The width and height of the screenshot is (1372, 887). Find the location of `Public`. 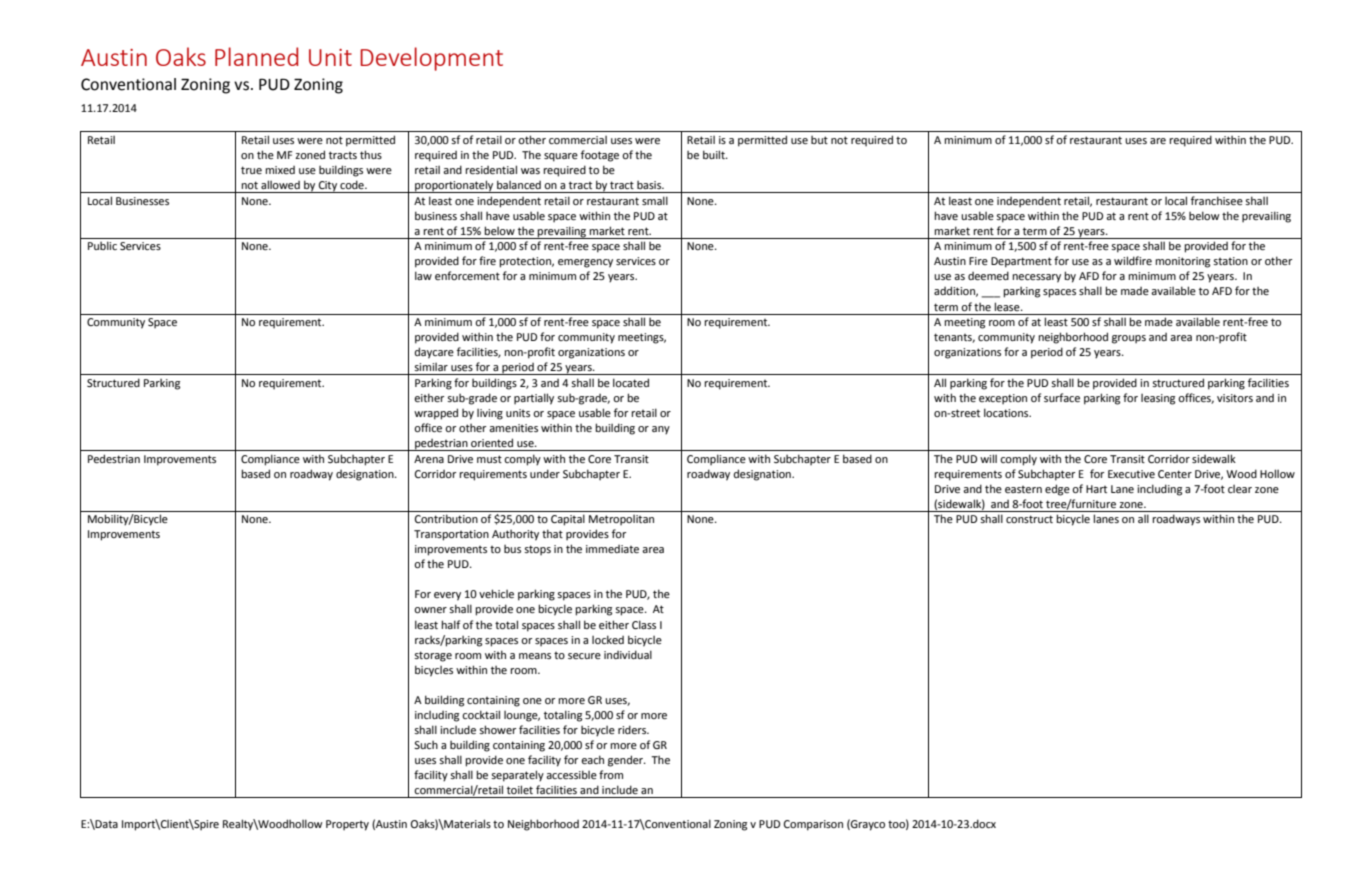

Public is located at coordinates (102, 245).
